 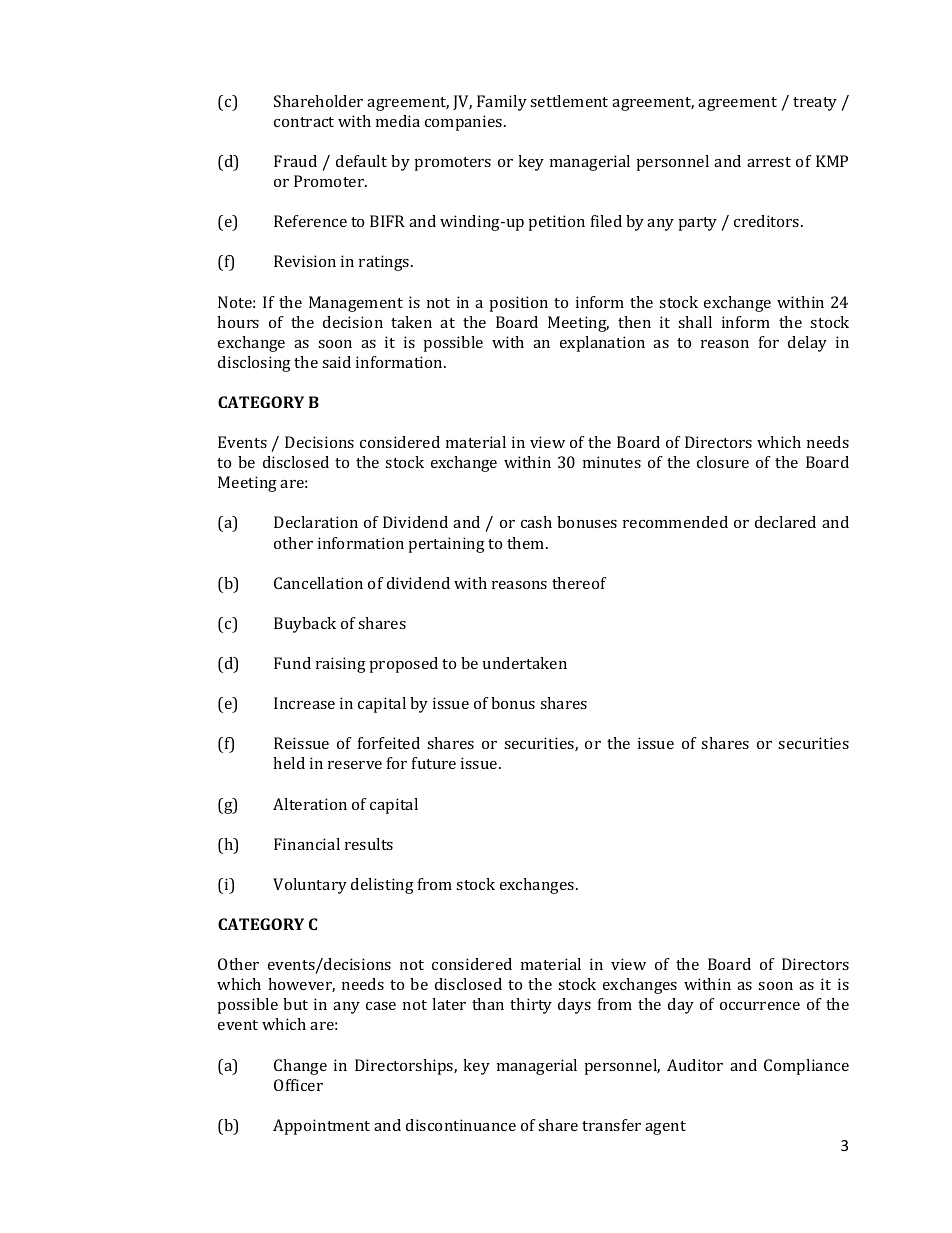 What do you see at coordinates (434, 763) in the screenshot?
I see `future` at bounding box center [434, 763].
